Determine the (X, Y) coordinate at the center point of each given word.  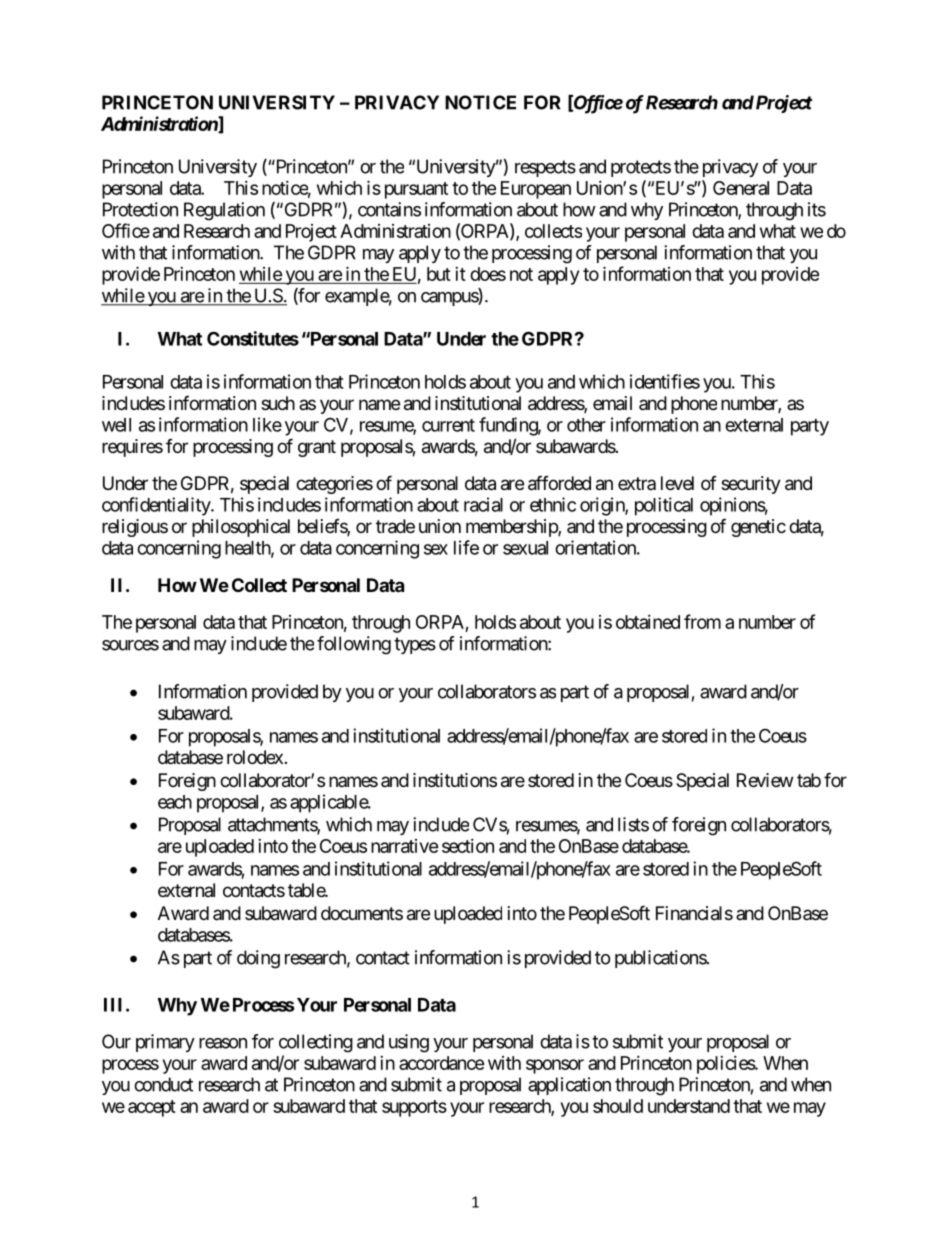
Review (765, 780)
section (468, 846)
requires (132, 448)
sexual (525, 548)
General (741, 188)
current (448, 425)
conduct (163, 1084)
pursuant (416, 190)
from (702, 621)
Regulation (224, 211)
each (175, 802)
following (354, 645)
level (677, 483)
